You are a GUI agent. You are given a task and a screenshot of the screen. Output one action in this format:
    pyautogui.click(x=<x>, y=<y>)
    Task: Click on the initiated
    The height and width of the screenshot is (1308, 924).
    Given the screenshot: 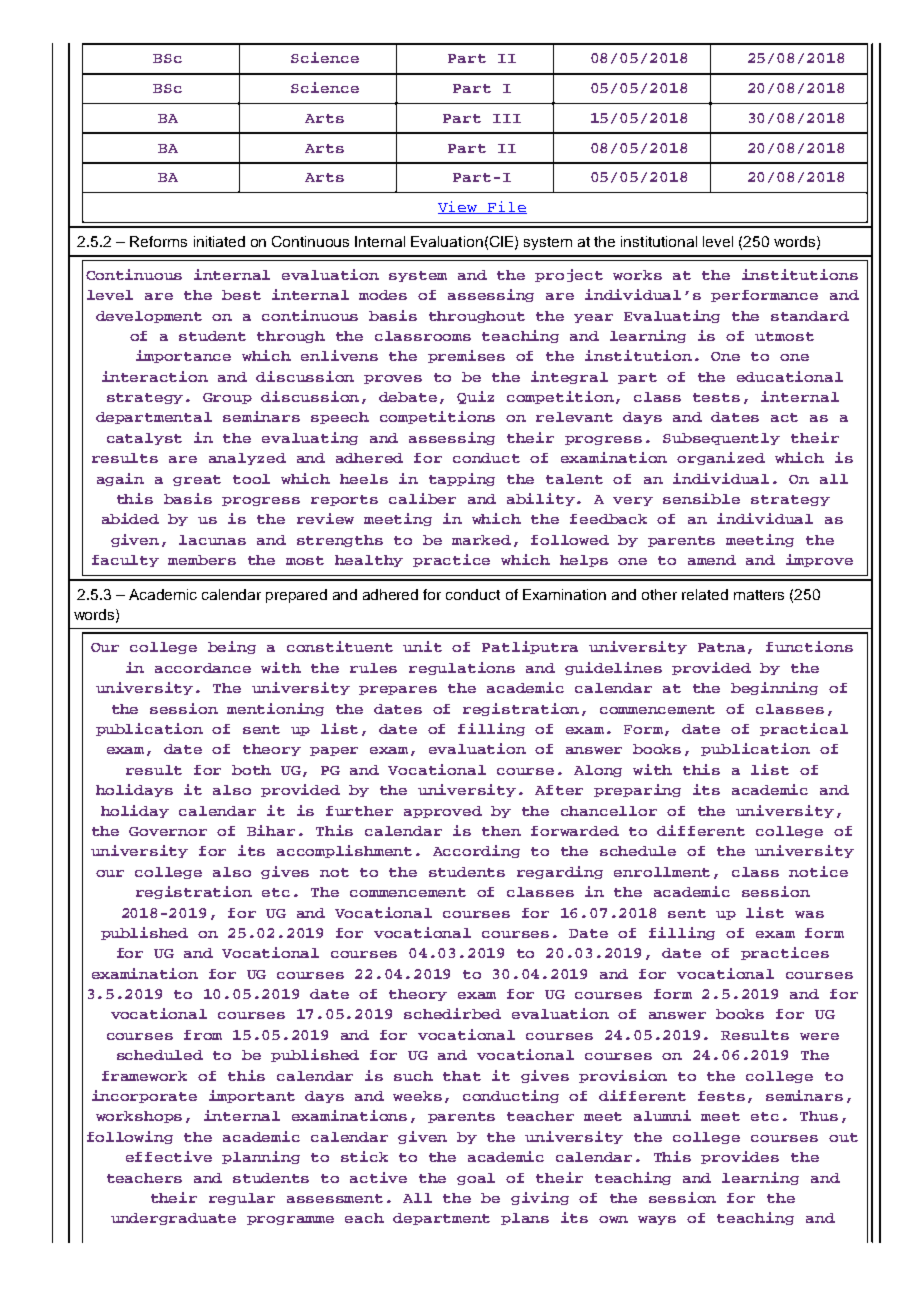 What is the action you would take?
    pyautogui.click(x=219, y=241)
